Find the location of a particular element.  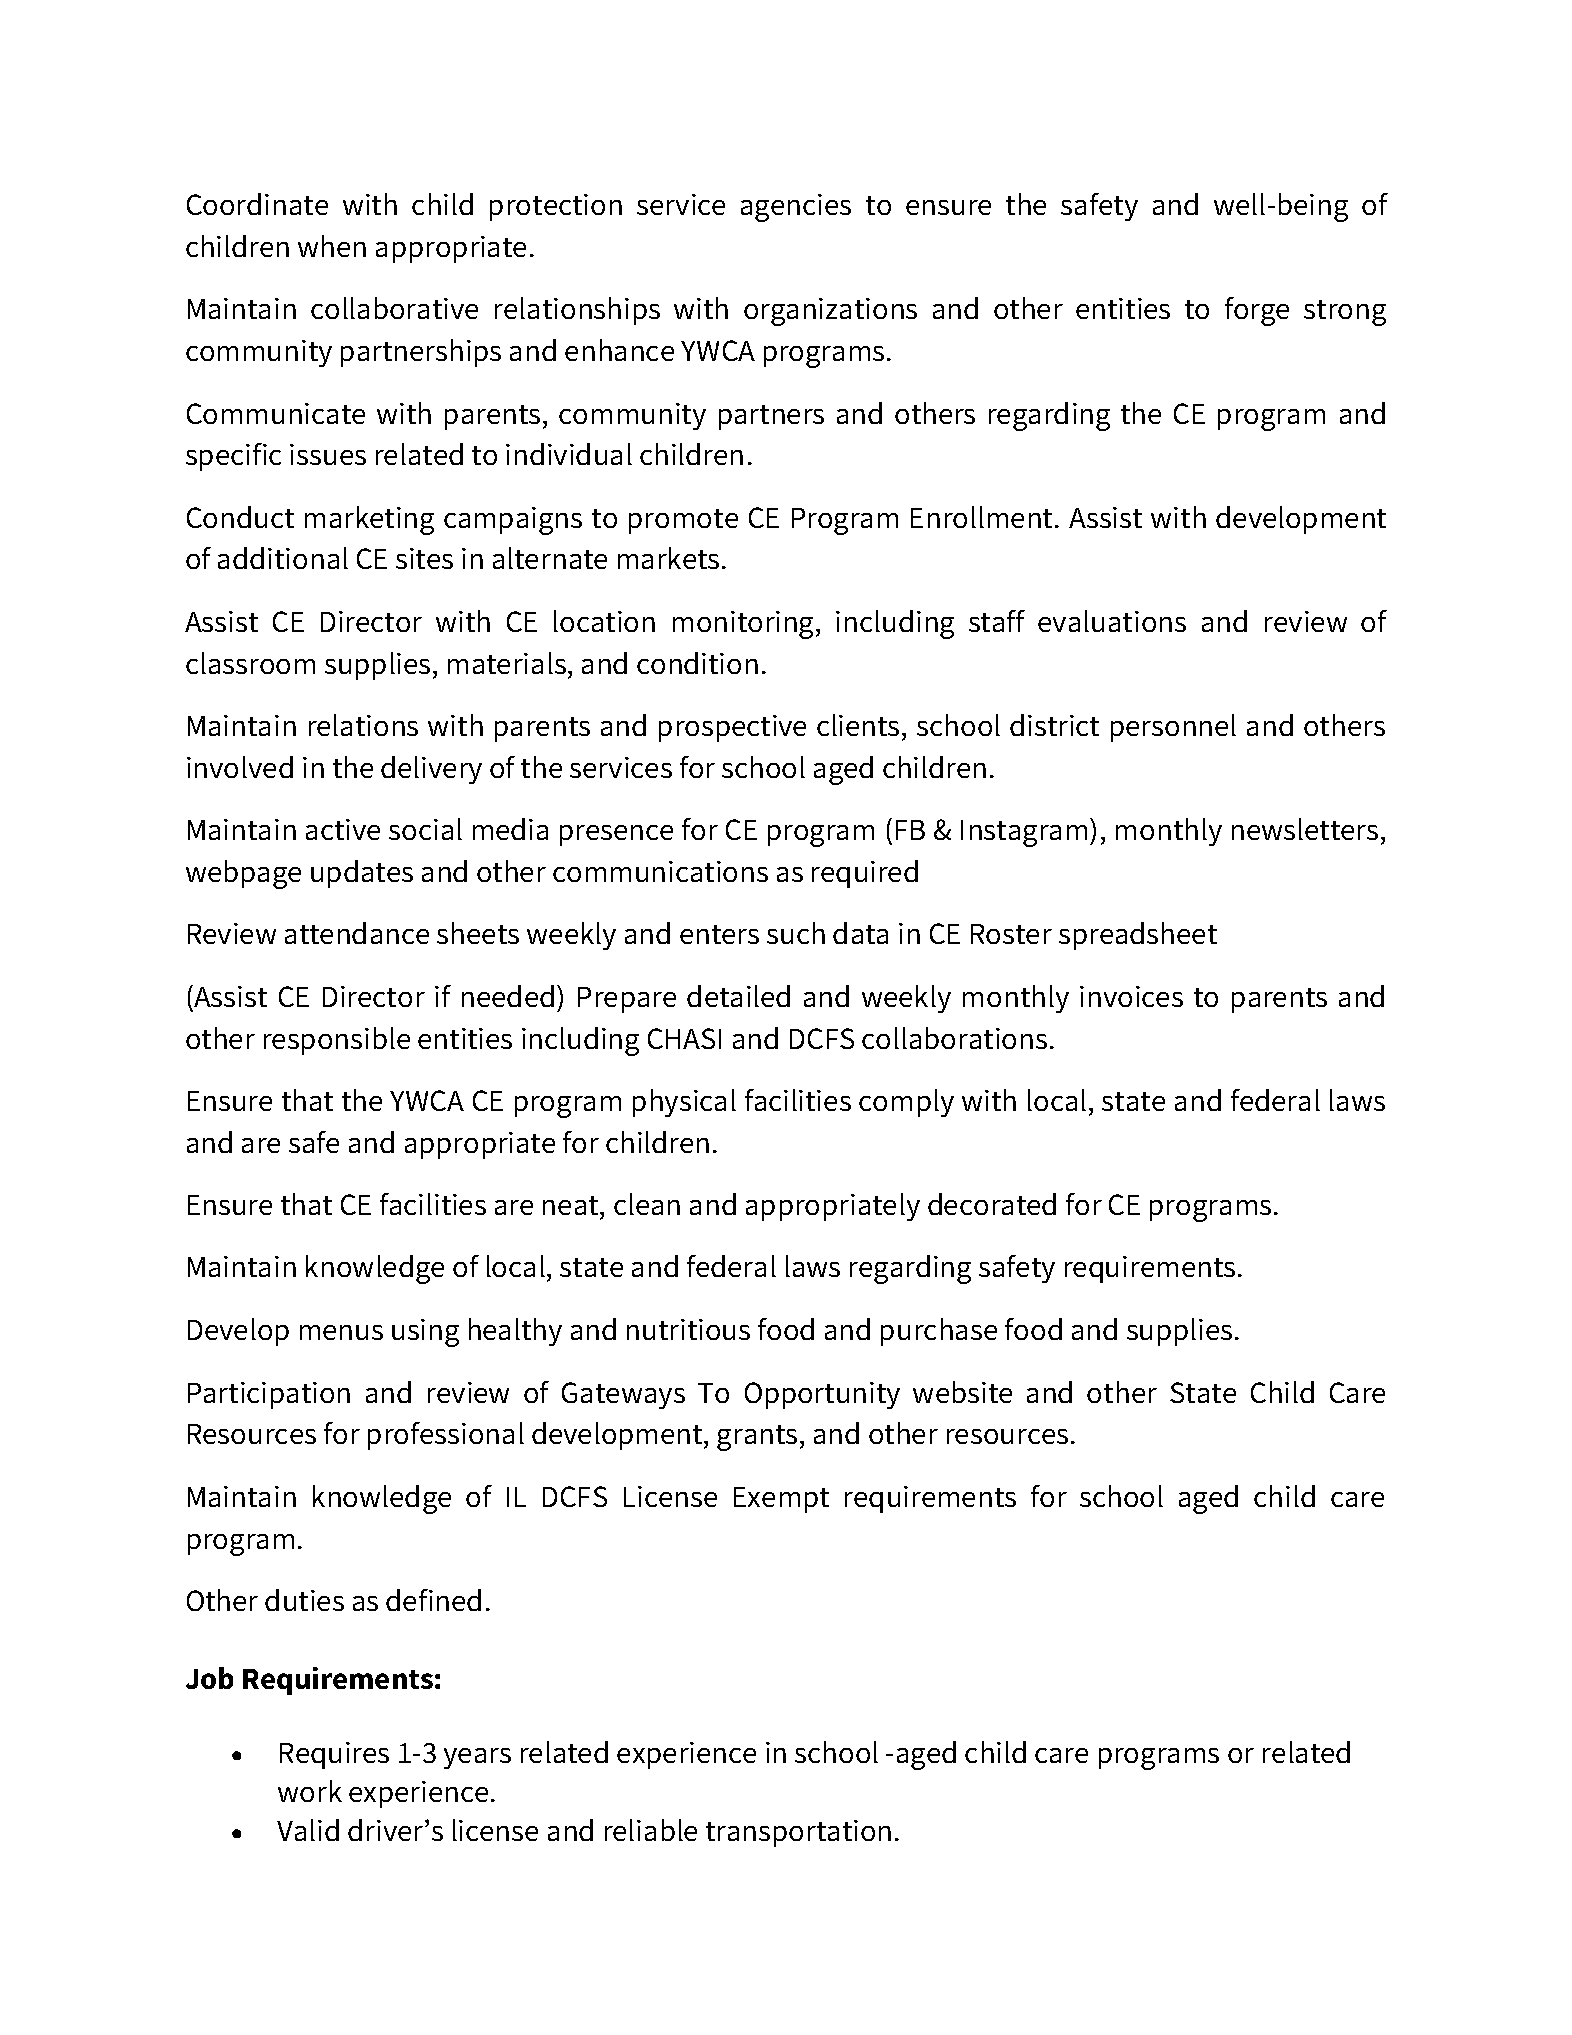

responsible is located at coordinates (337, 1041).
